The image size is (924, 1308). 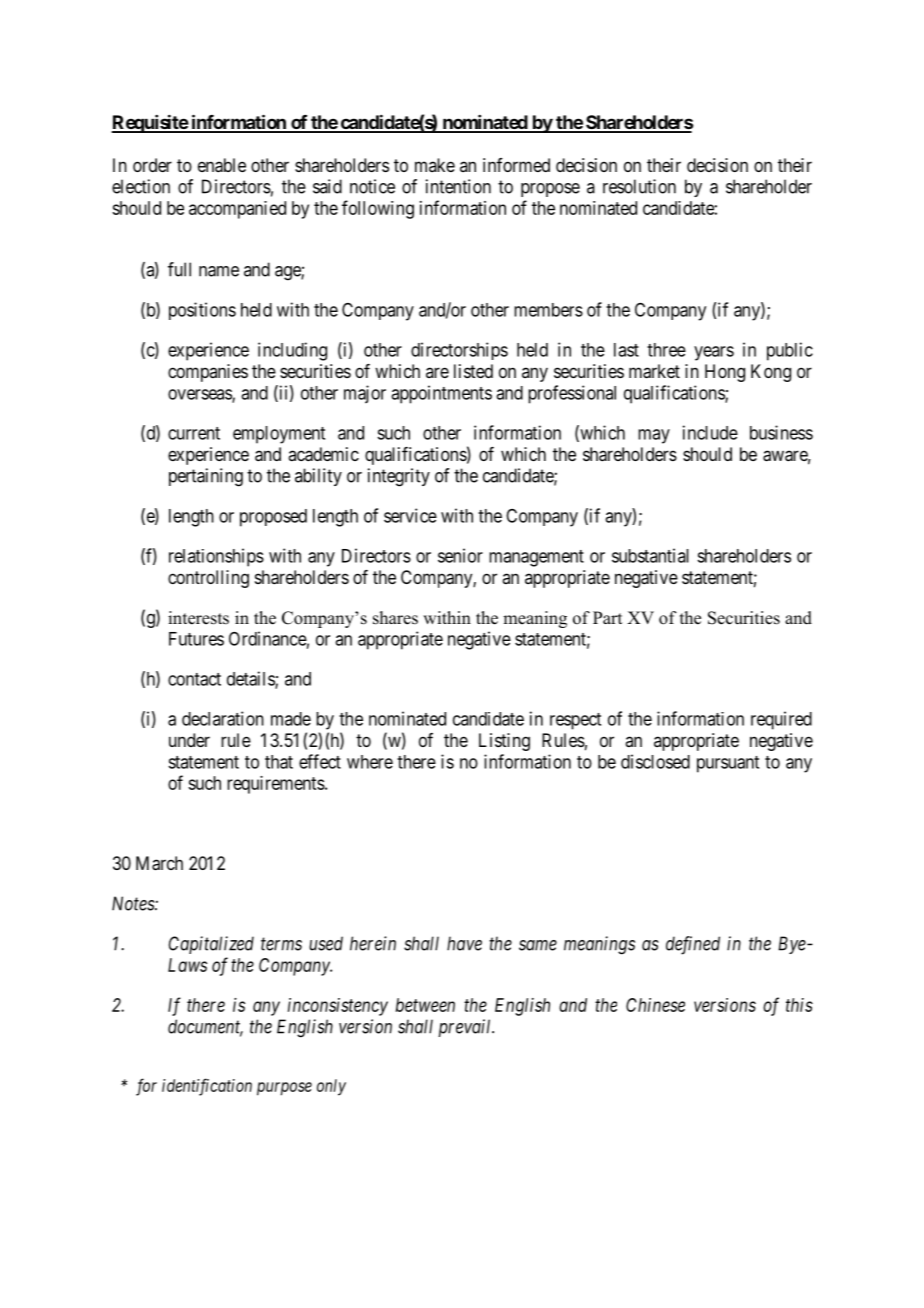 What do you see at coordinates (639, 186) in the page?
I see `resolution` at bounding box center [639, 186].
